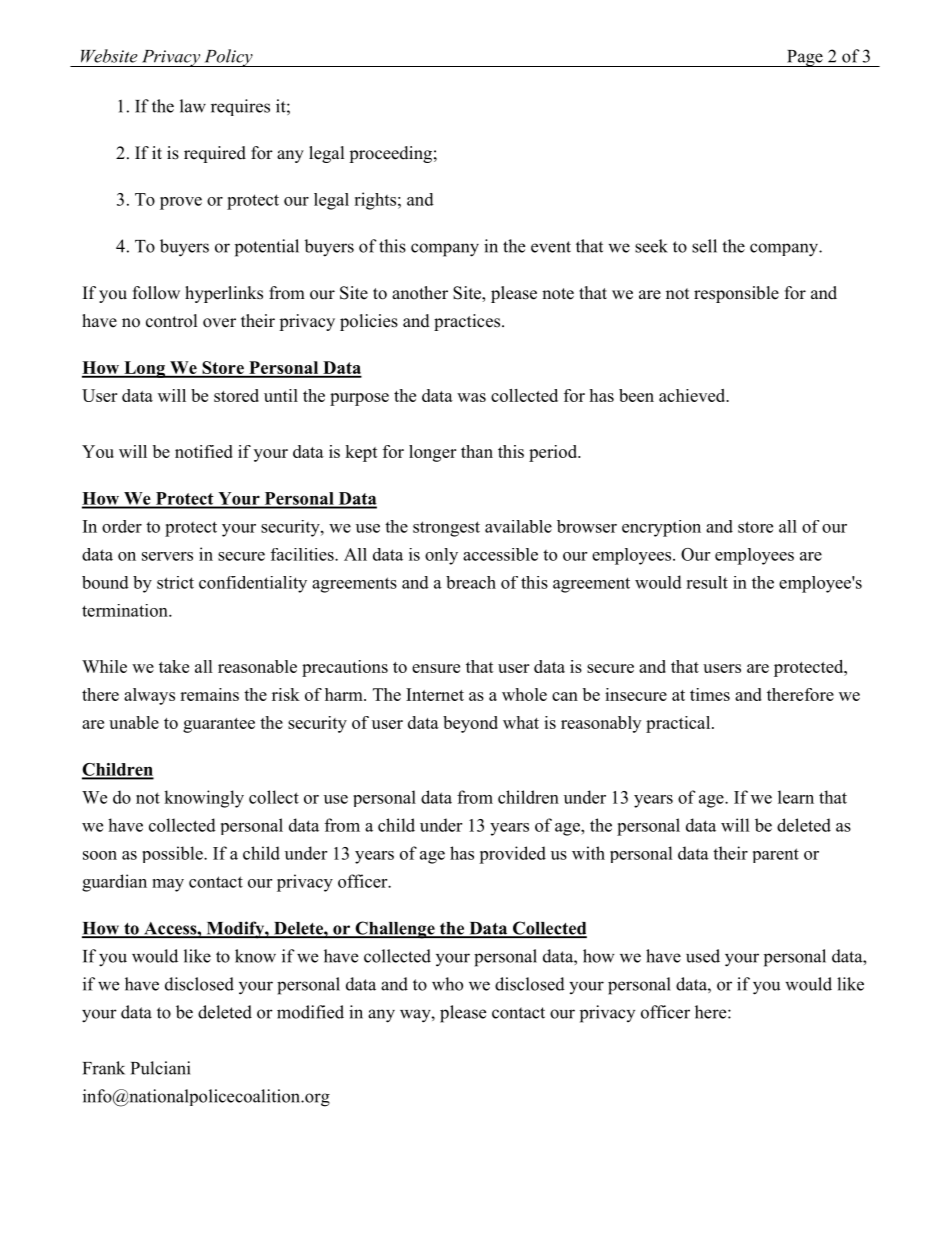  Describe the element at coordinates (375, 201) in the image. I see `rights` at that location.
